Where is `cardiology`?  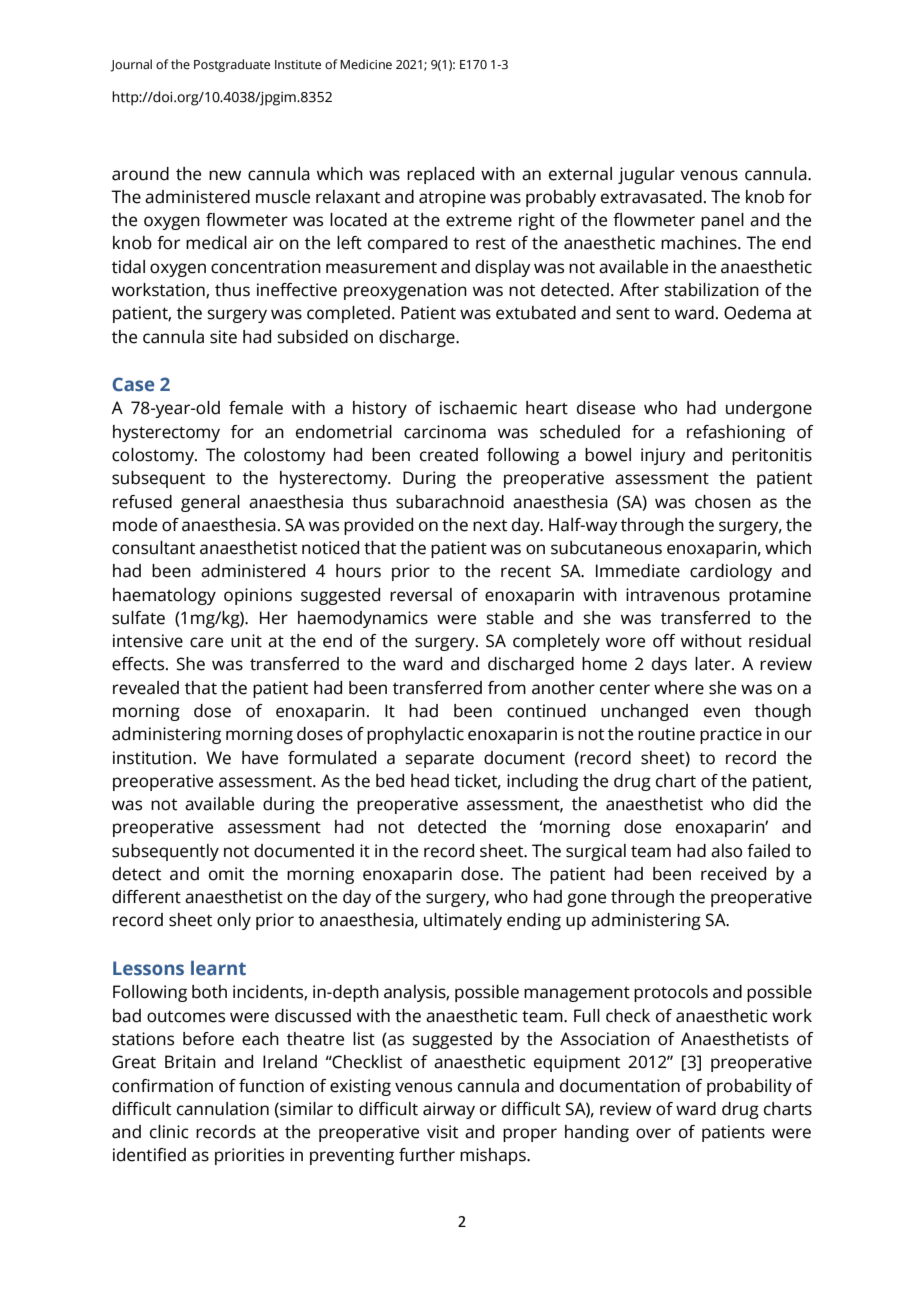 cardiology is located at coordinates (731, 572).
